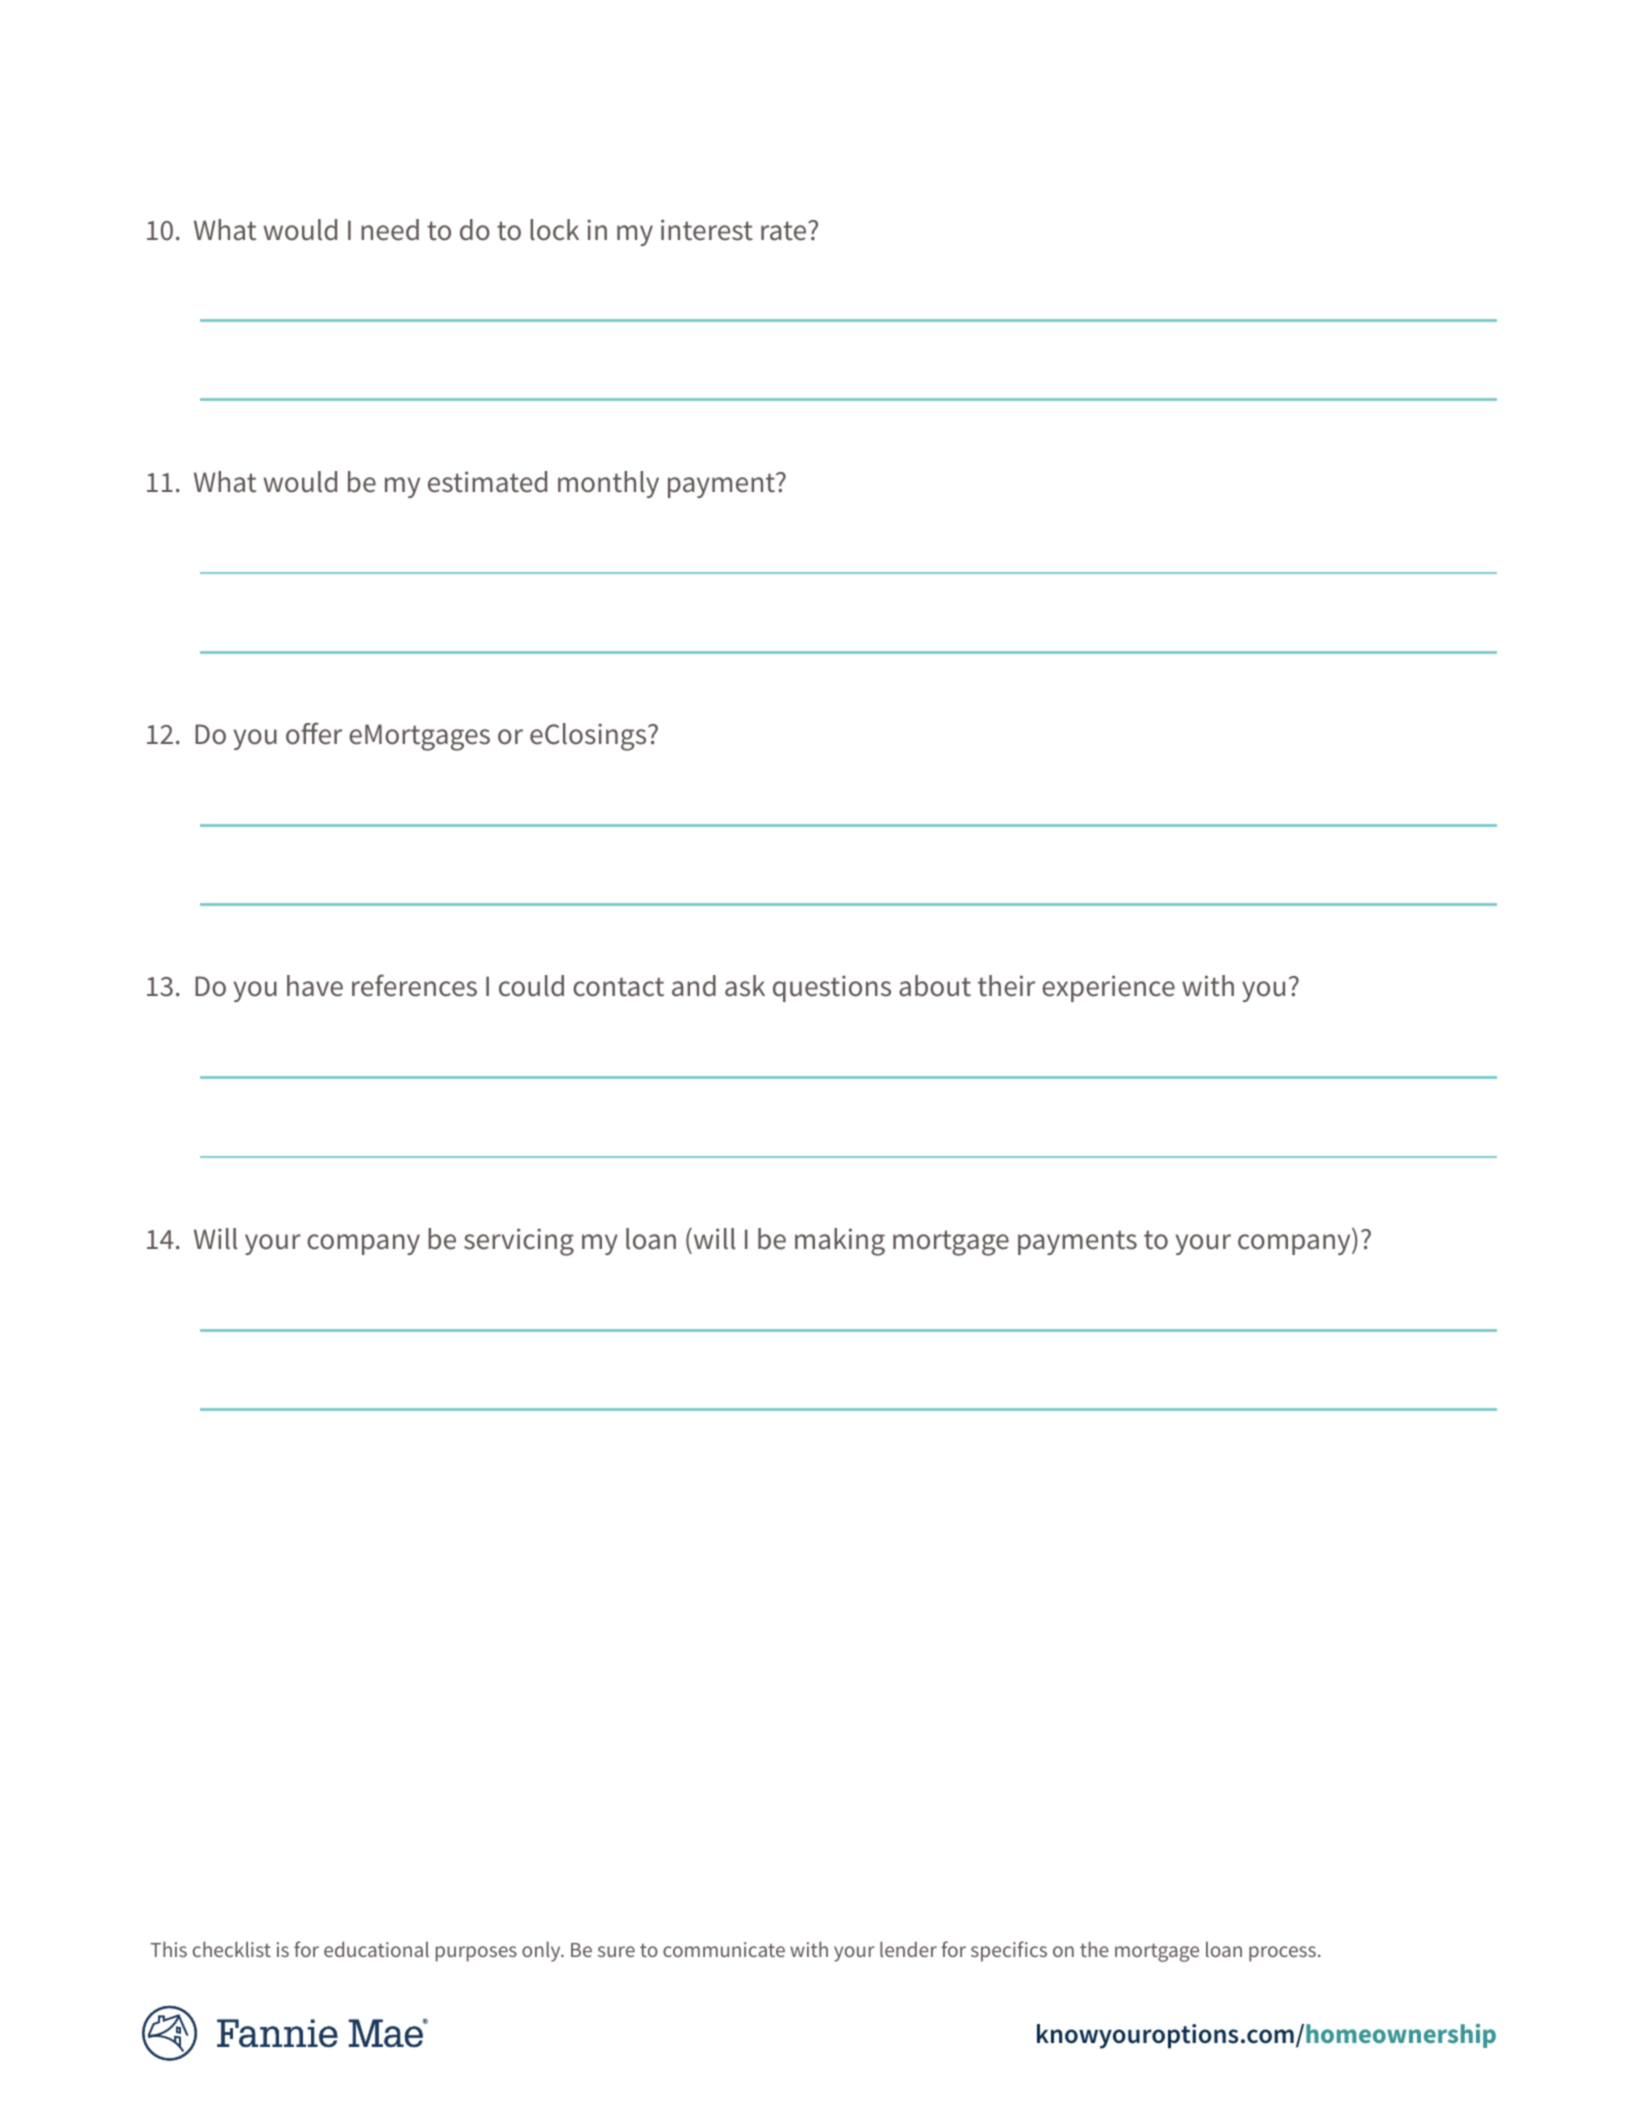  What do you see at coordinates (707, 230) in the document?
I see `interest` at bounding box center [707, 230].
